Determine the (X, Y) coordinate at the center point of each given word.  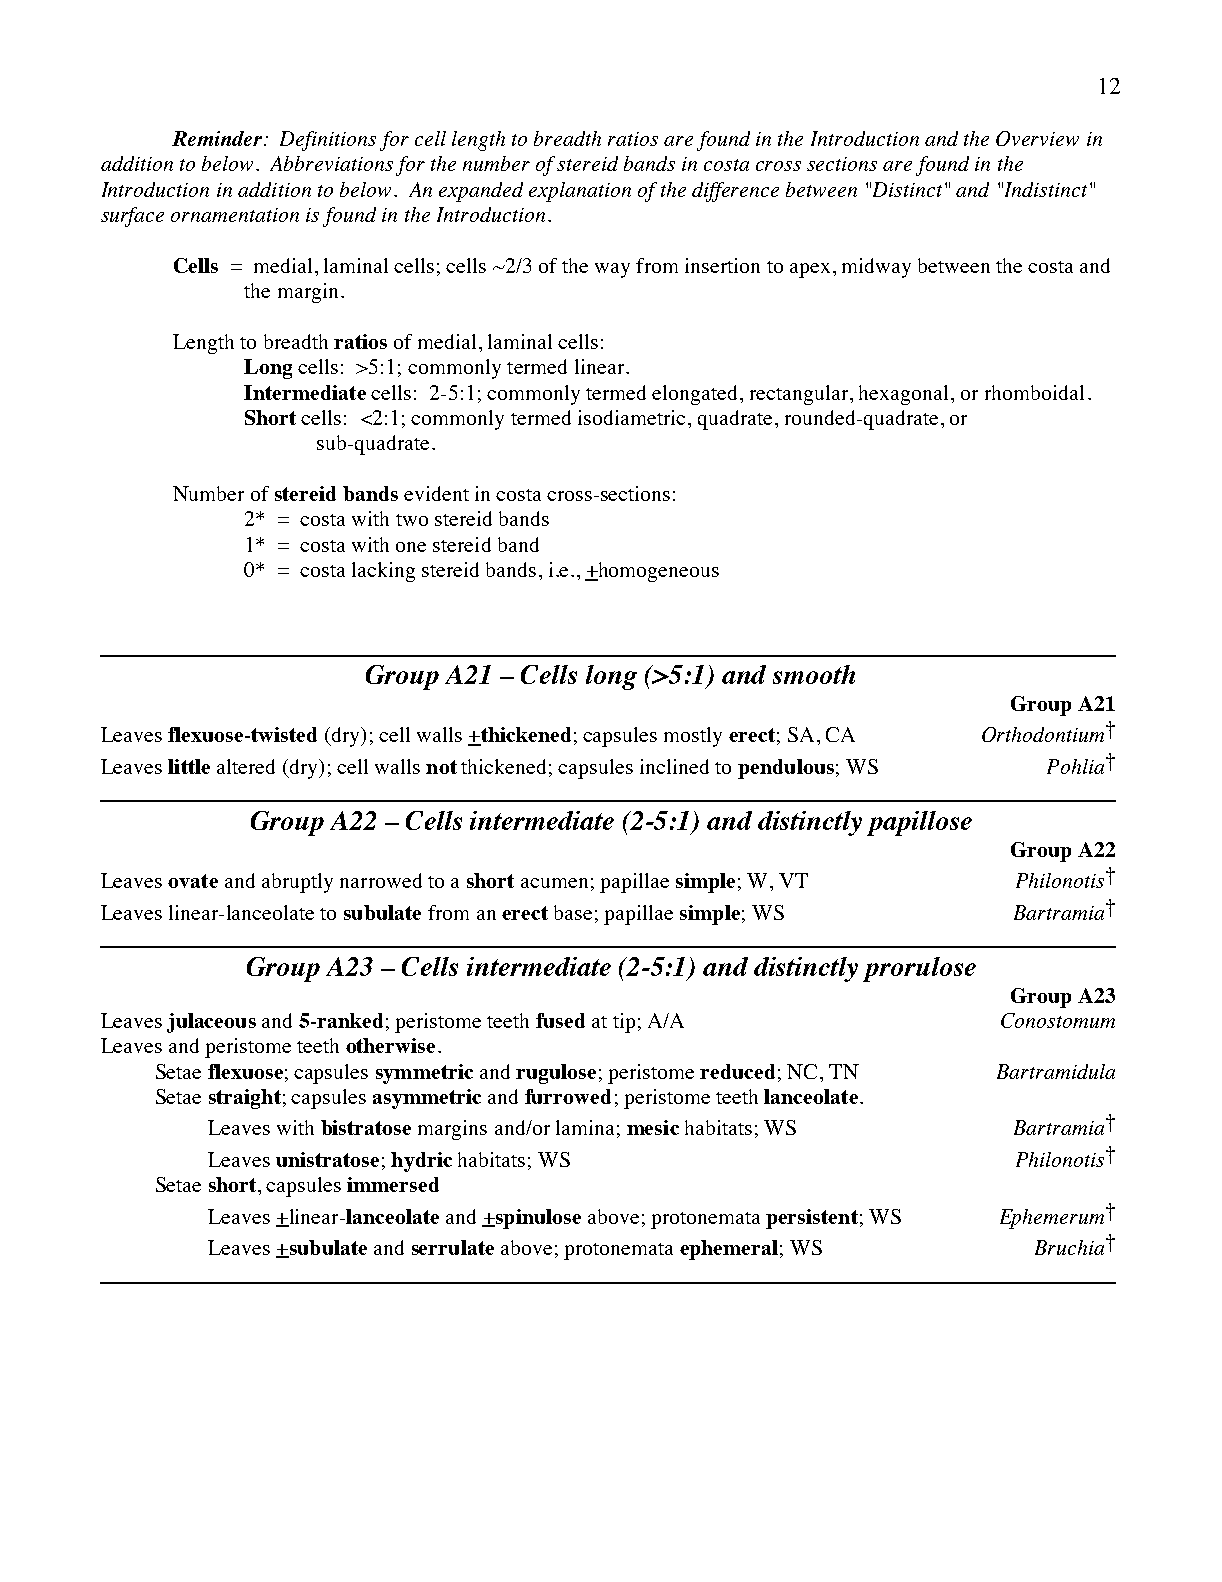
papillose (919, 823)
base (573, 912)
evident (436, 493)
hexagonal (903, 395)
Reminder (218, 138)
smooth (814, 674)
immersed (393, 1184)
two (412, 520)
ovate (193, 881)
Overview (1037, 138)
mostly (693, 737)
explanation (580, 192)
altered (246, 766)
